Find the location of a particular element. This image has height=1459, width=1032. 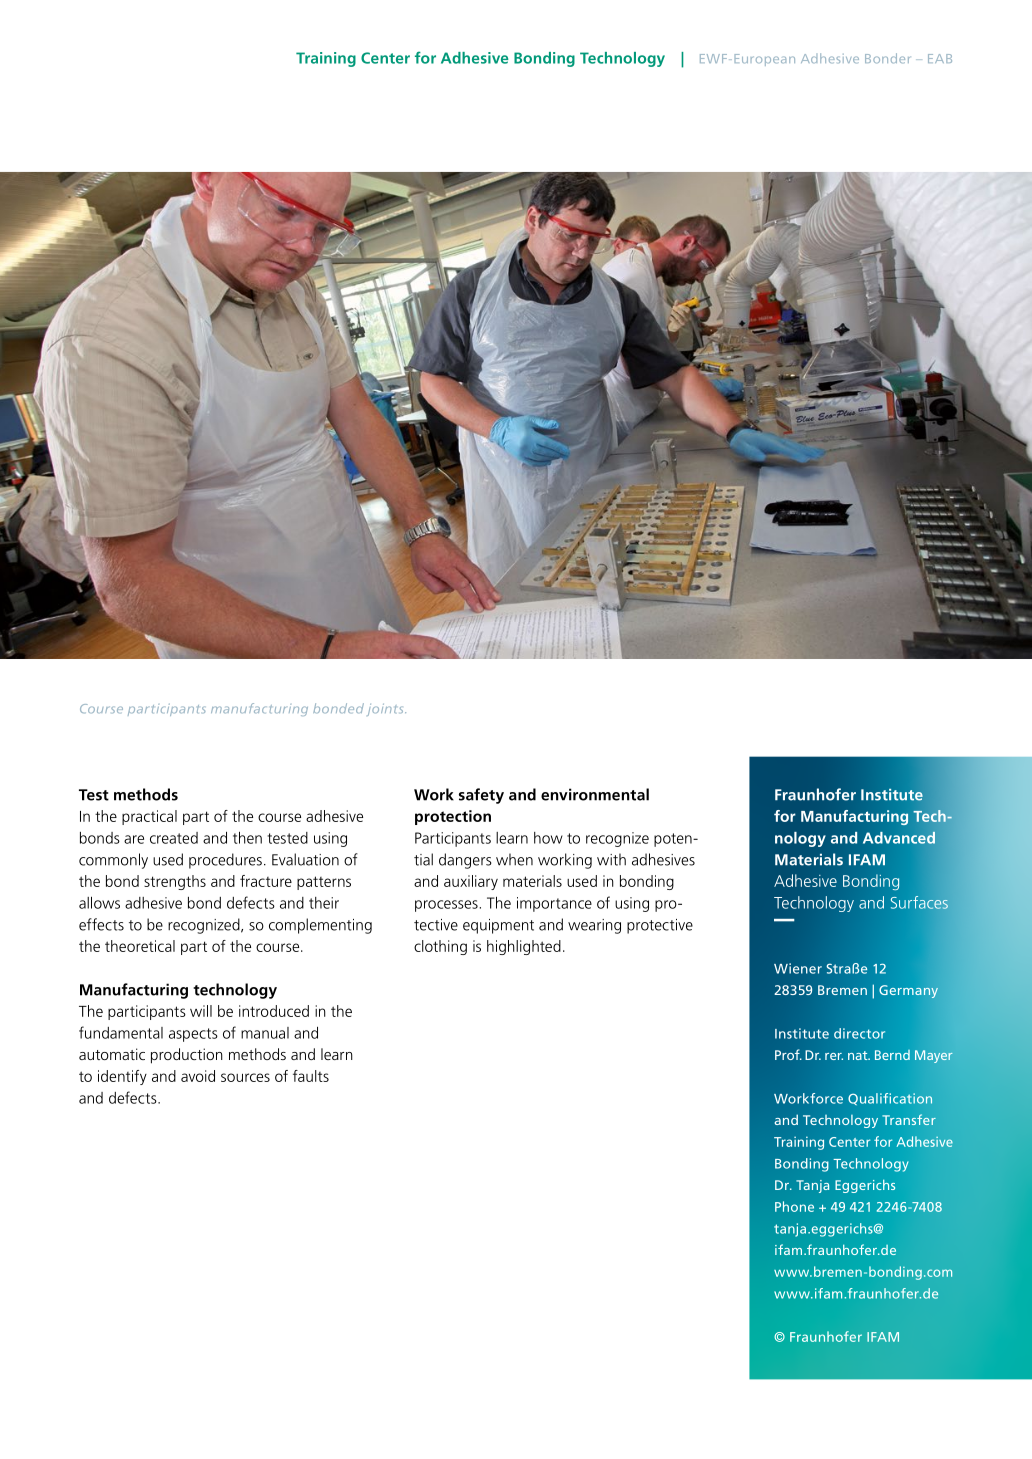

safety is located at coordinates (481, 796).
